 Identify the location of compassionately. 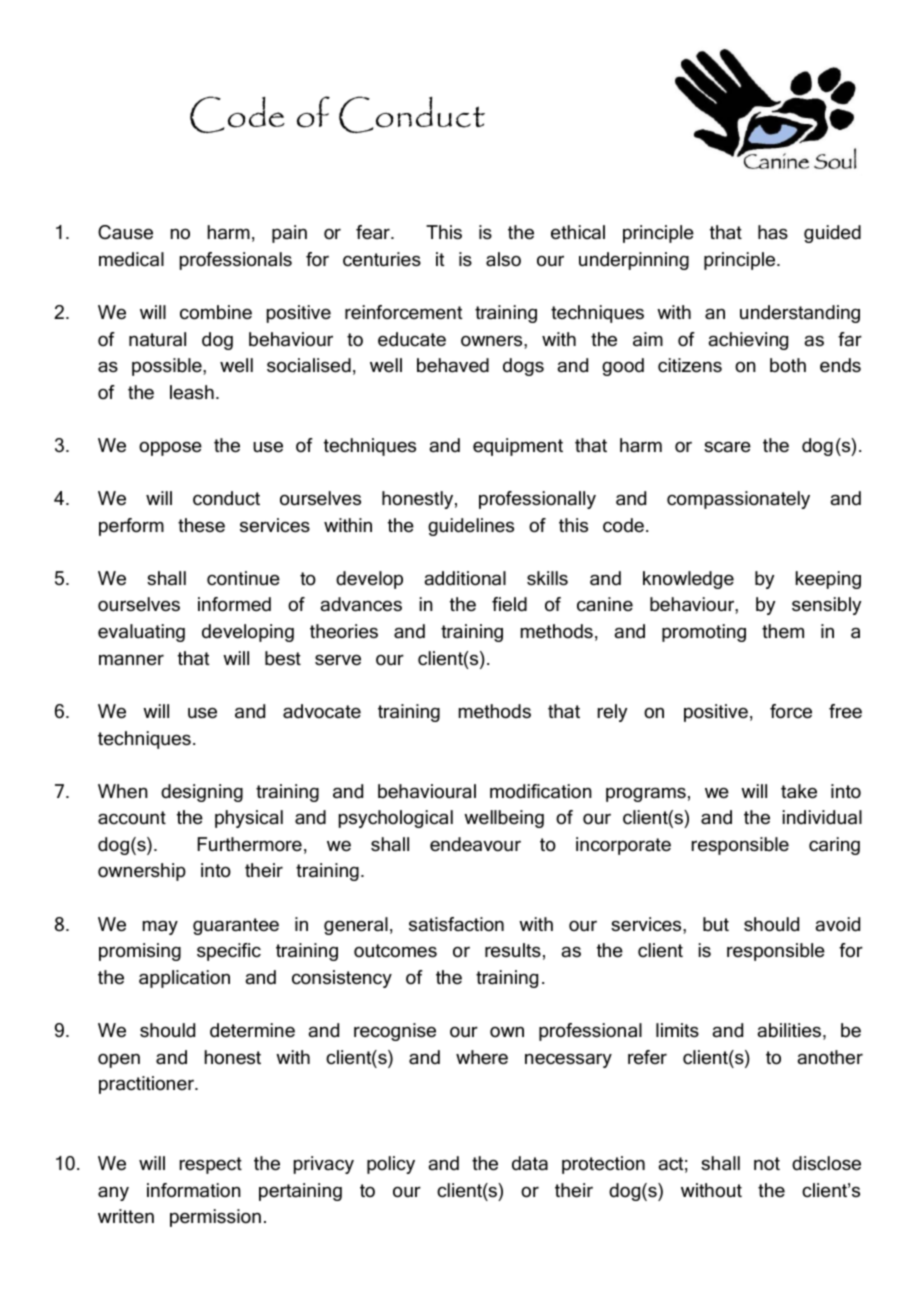
(738, 500).
